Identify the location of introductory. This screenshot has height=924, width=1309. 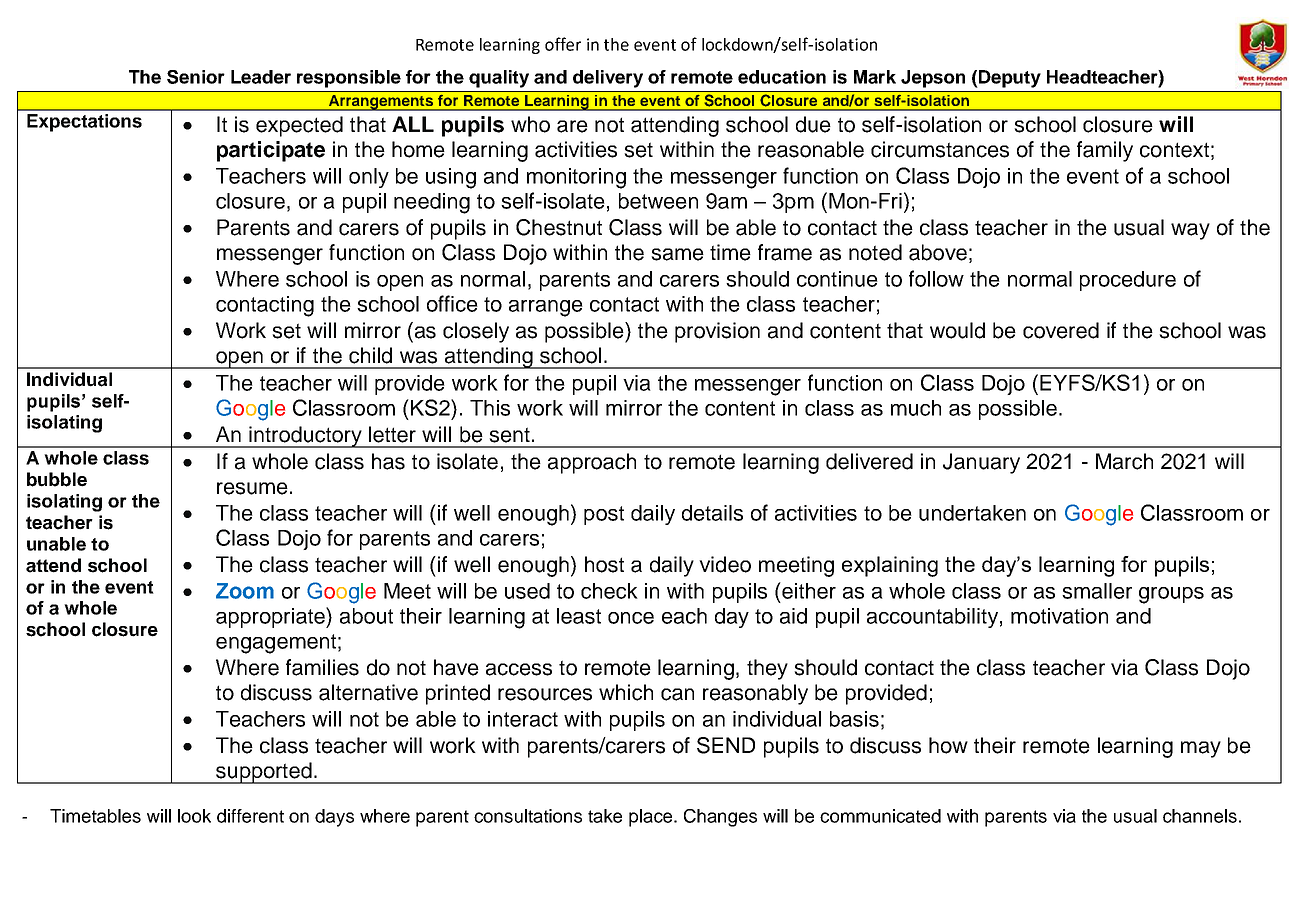
(305, 437).
